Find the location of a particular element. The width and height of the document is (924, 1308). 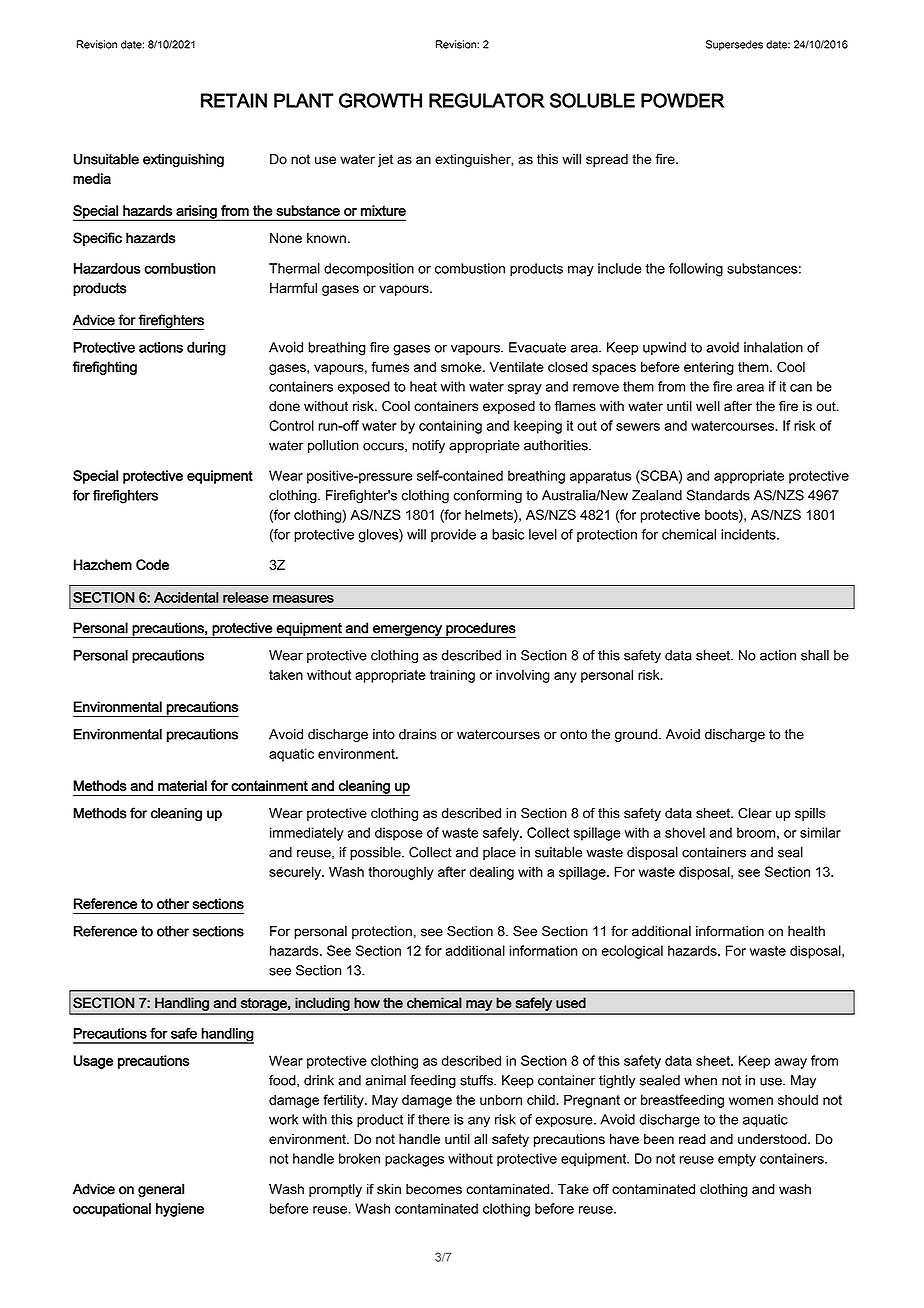

becomes is located at coordinates (434, 1189).
